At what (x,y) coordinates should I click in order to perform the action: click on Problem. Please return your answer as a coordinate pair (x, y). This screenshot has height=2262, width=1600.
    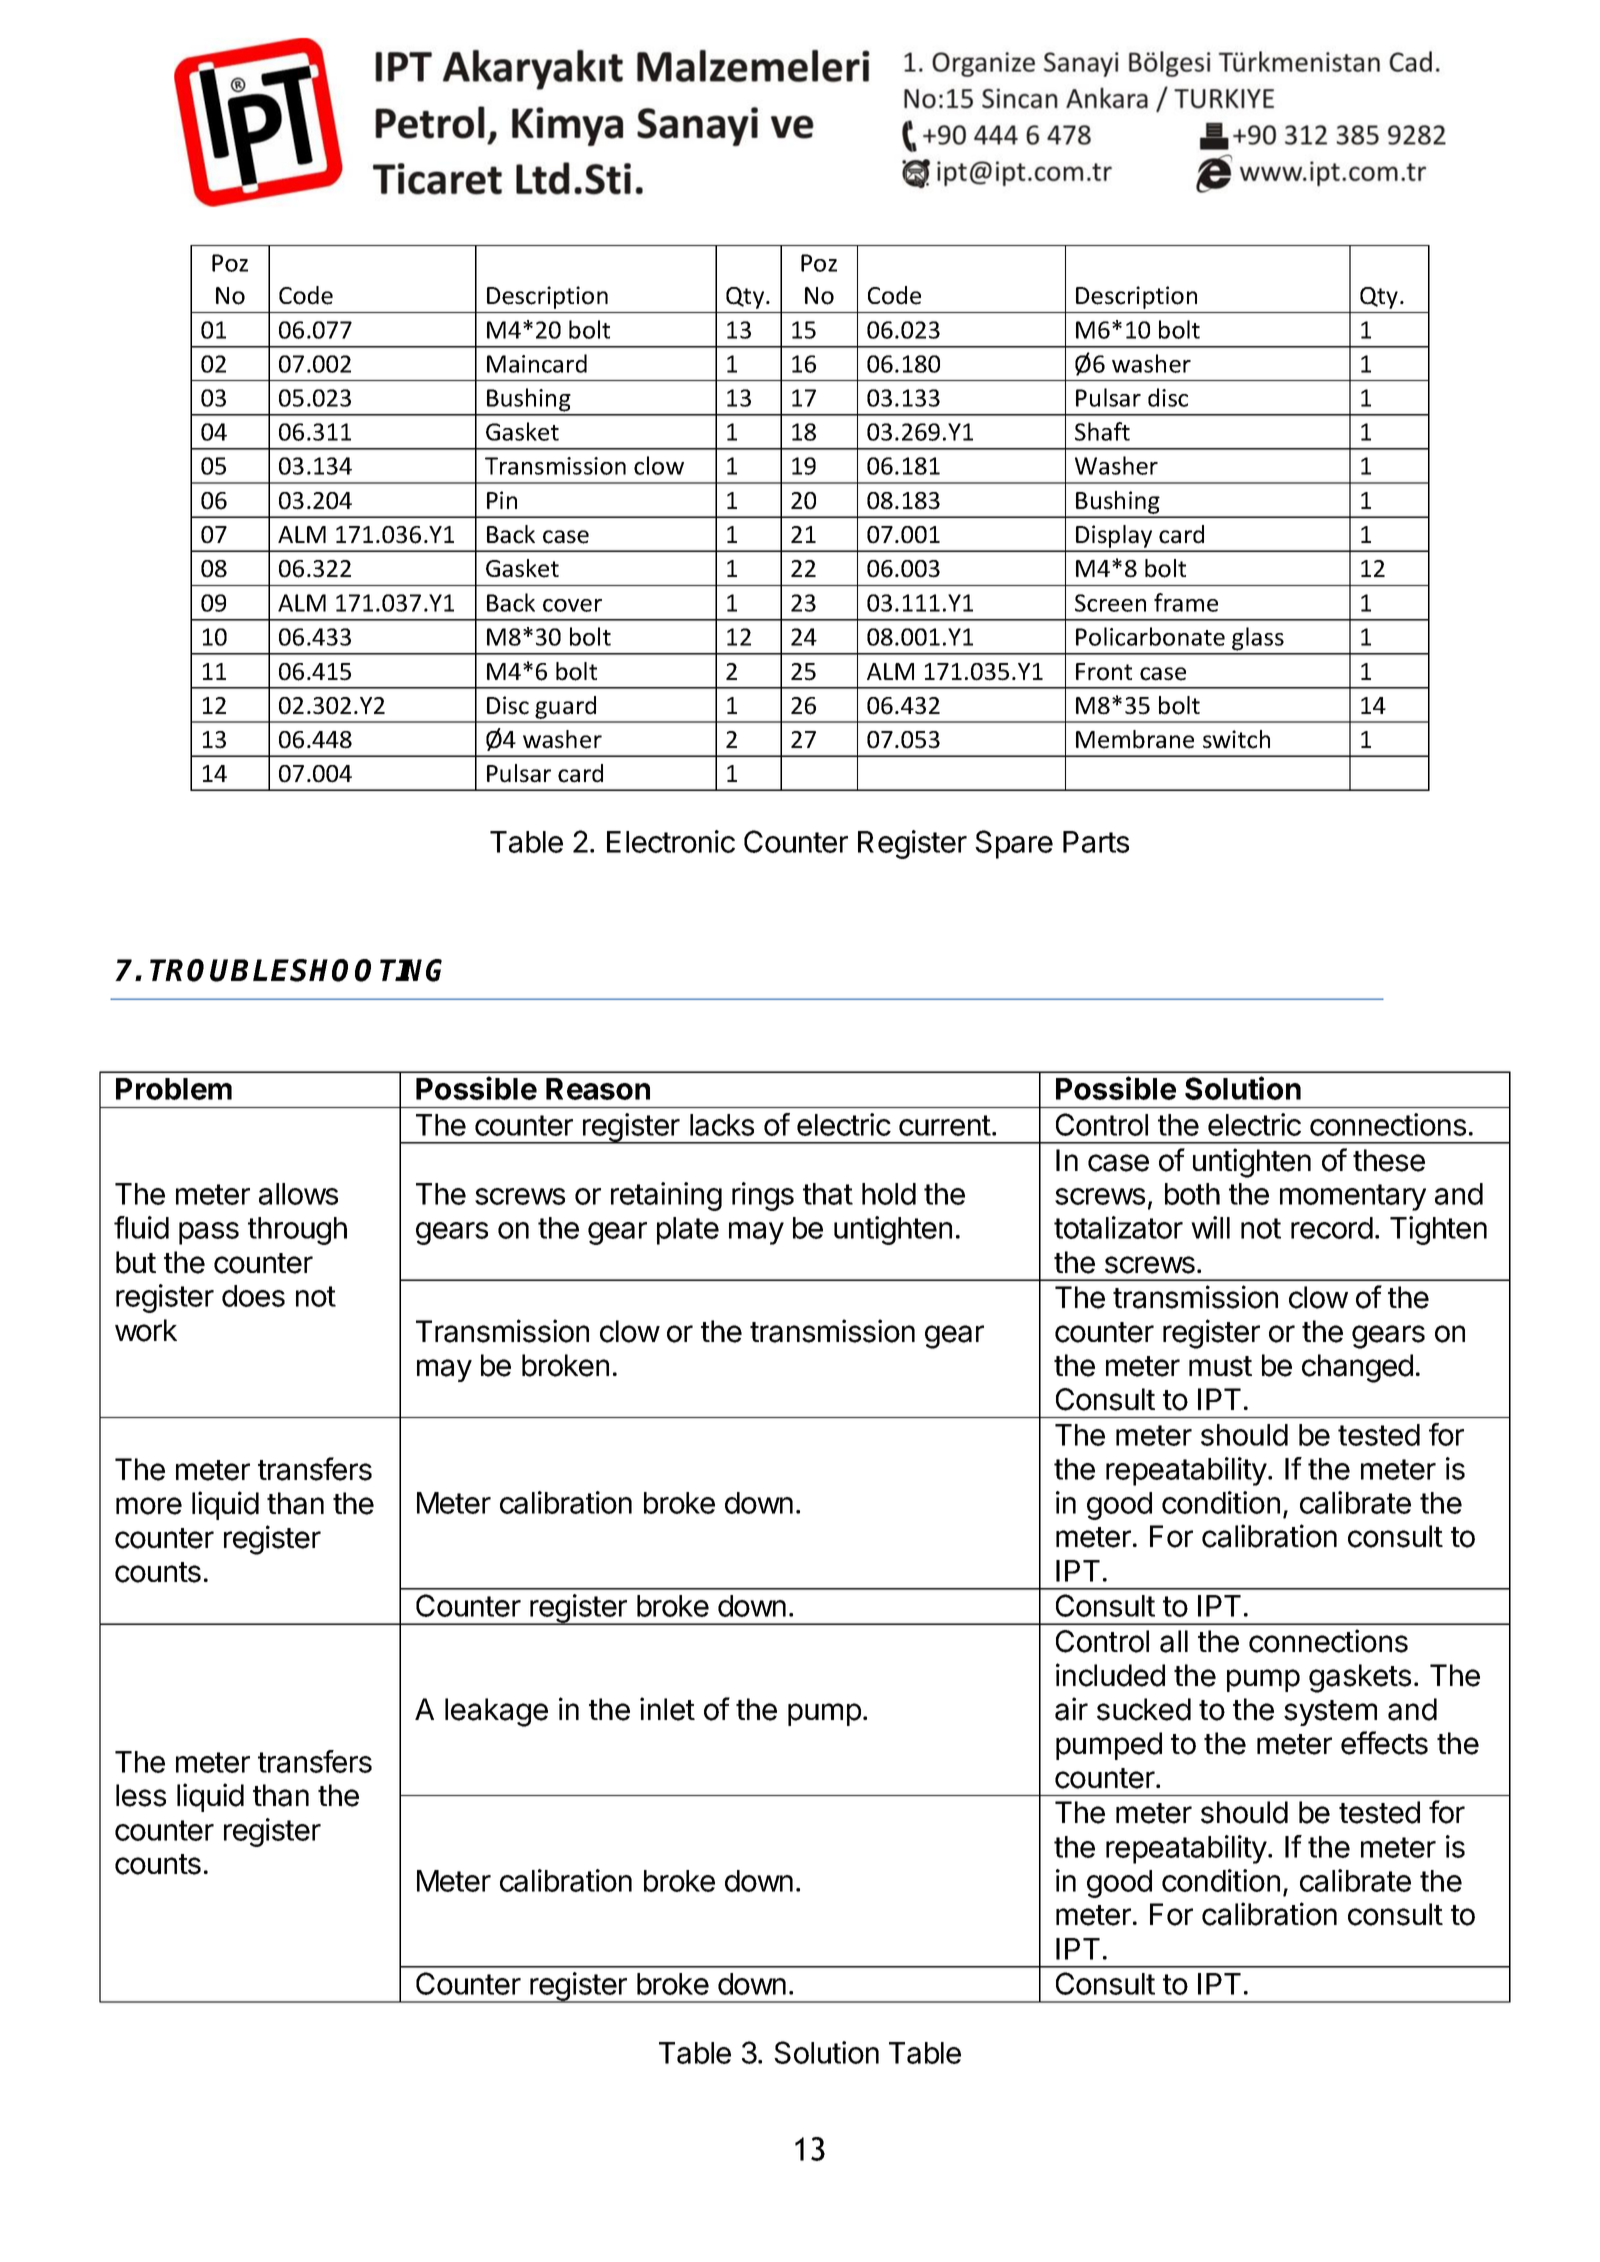
    Looking at the image, I should click on (174, 1089).
